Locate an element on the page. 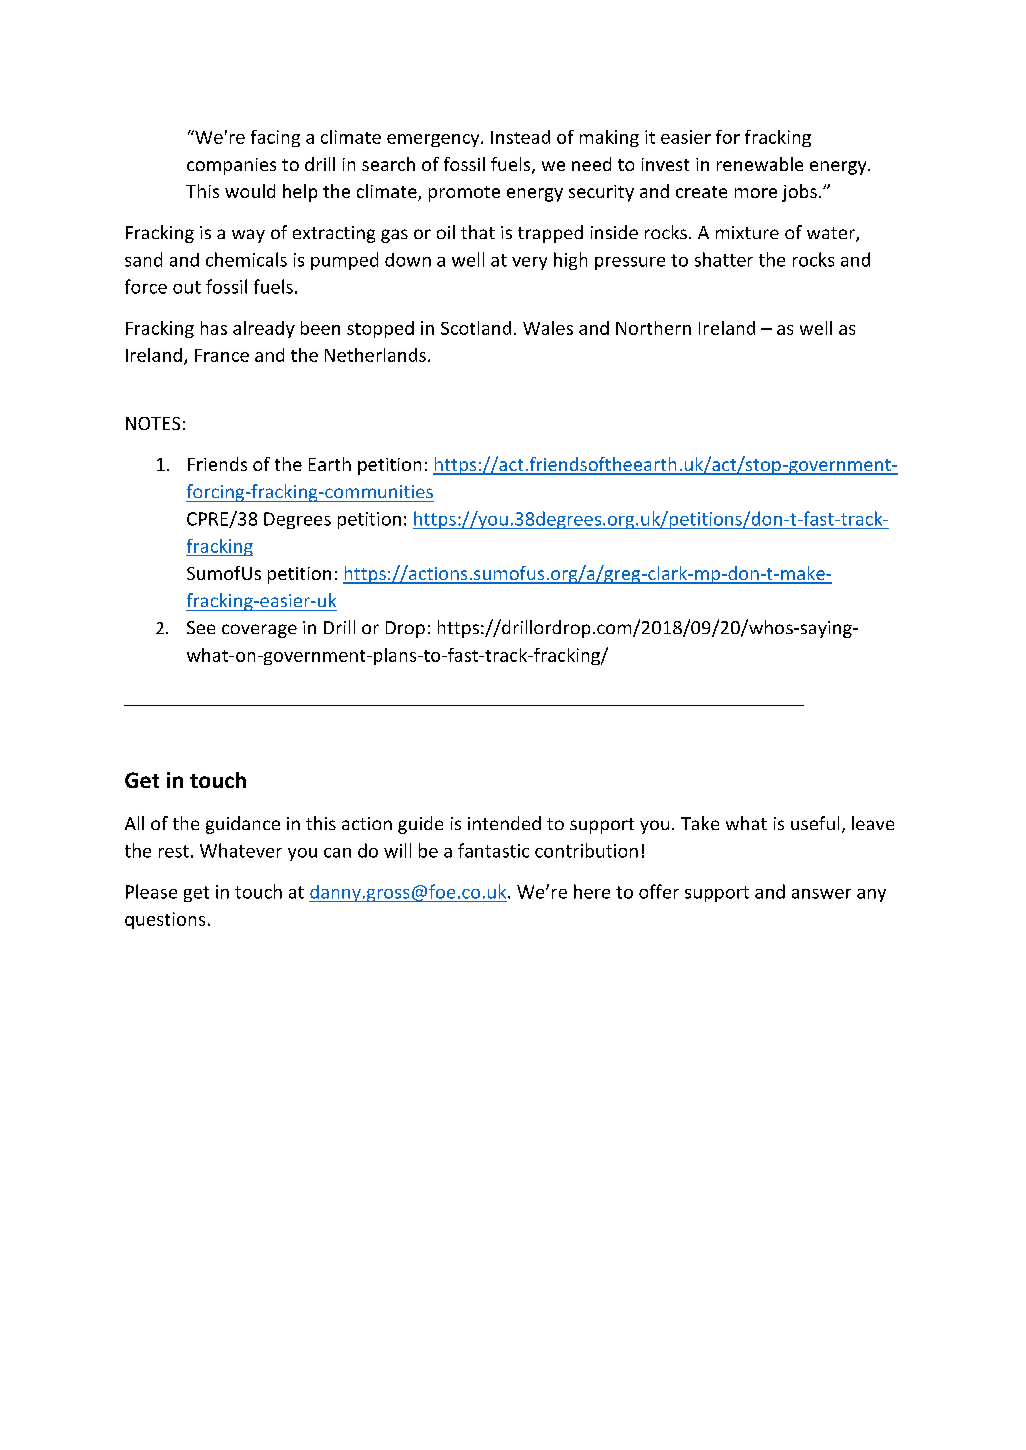 This page has width=1026, height=1450. fantastic is located at coordinates (493, 850).
